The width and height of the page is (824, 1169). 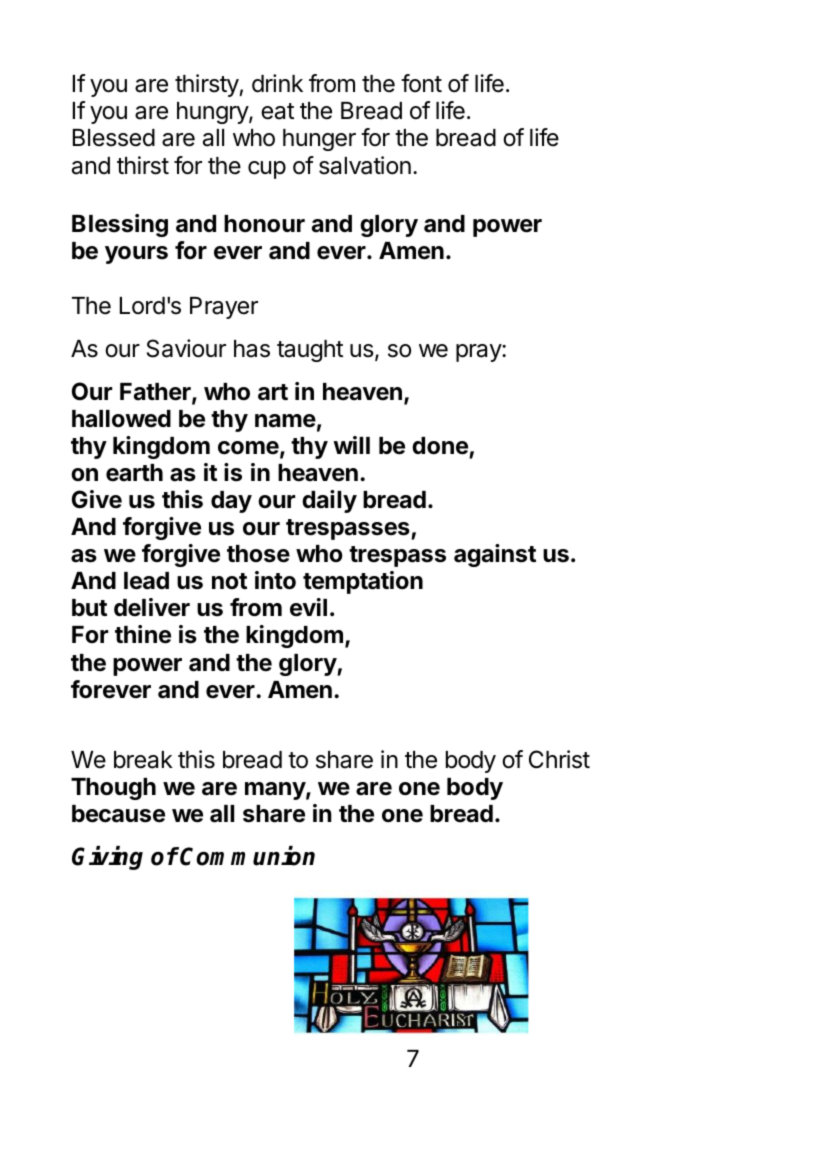 I want to click on earth, so click(x=134, y=473).
